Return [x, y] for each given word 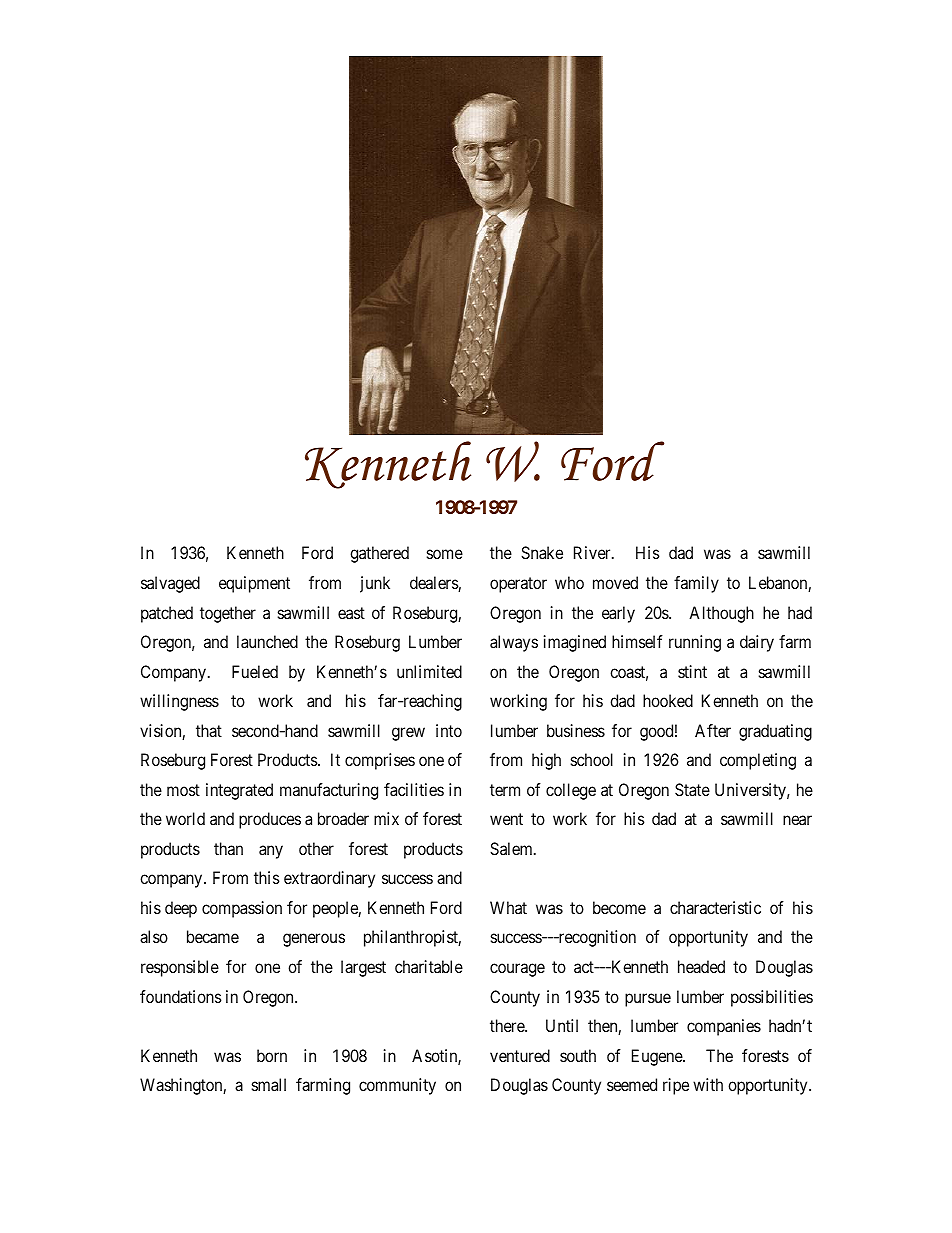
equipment [254, 584]
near [797, 820]
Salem [512, 848]
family [696, 584]
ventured [520, 1055]
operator [518, 585]
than [228, 848]
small [269, 1084]
